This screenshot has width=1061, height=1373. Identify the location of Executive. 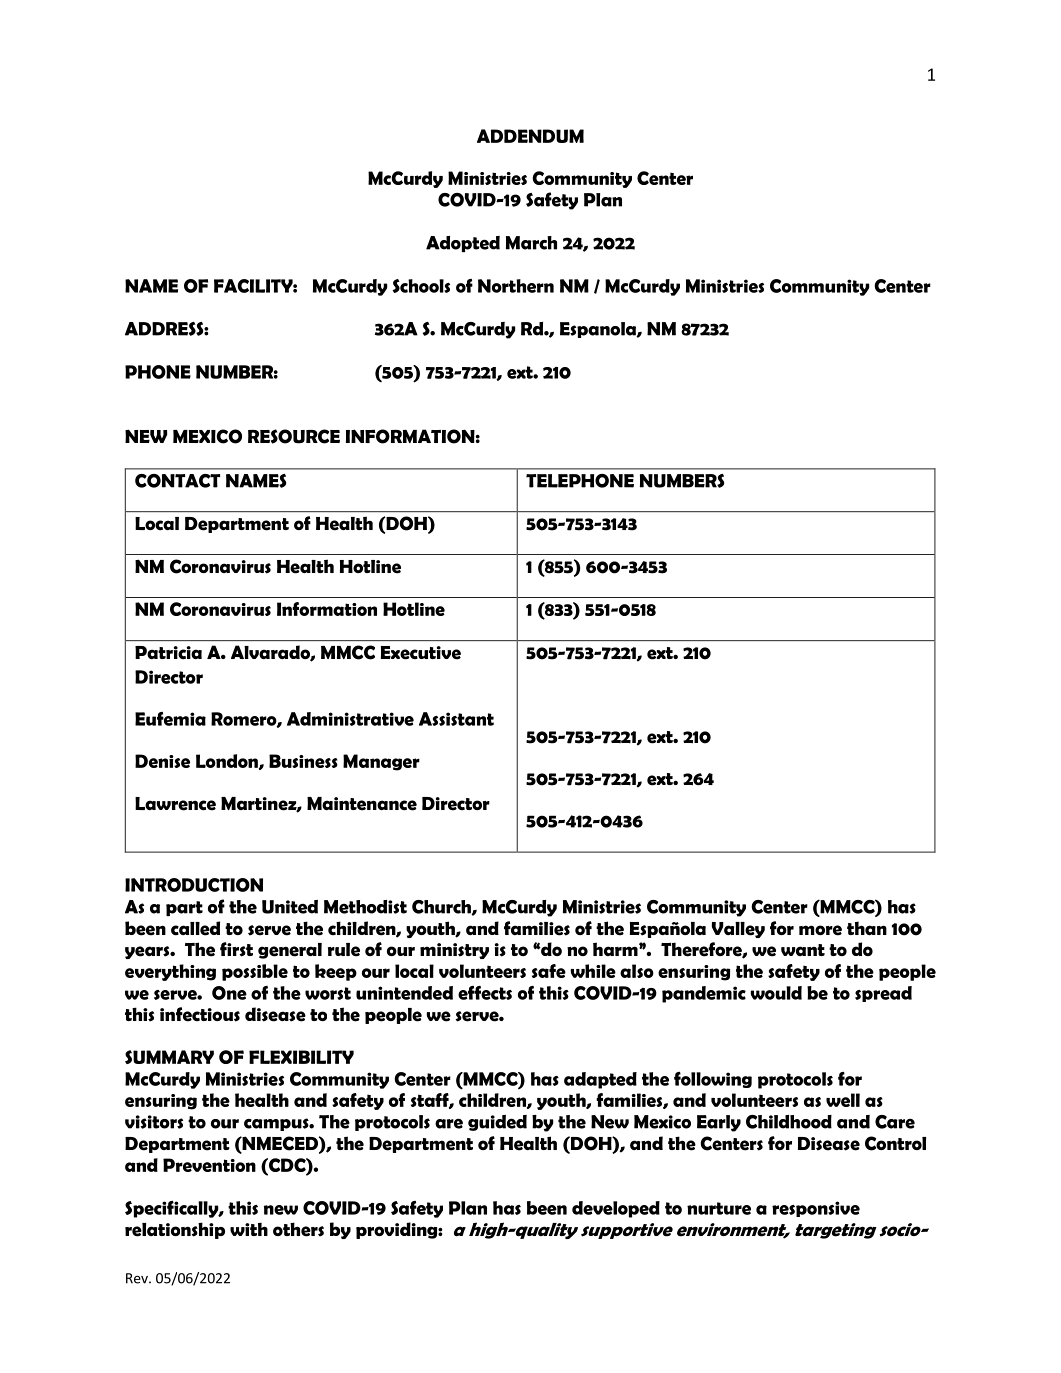
(421, 653).
